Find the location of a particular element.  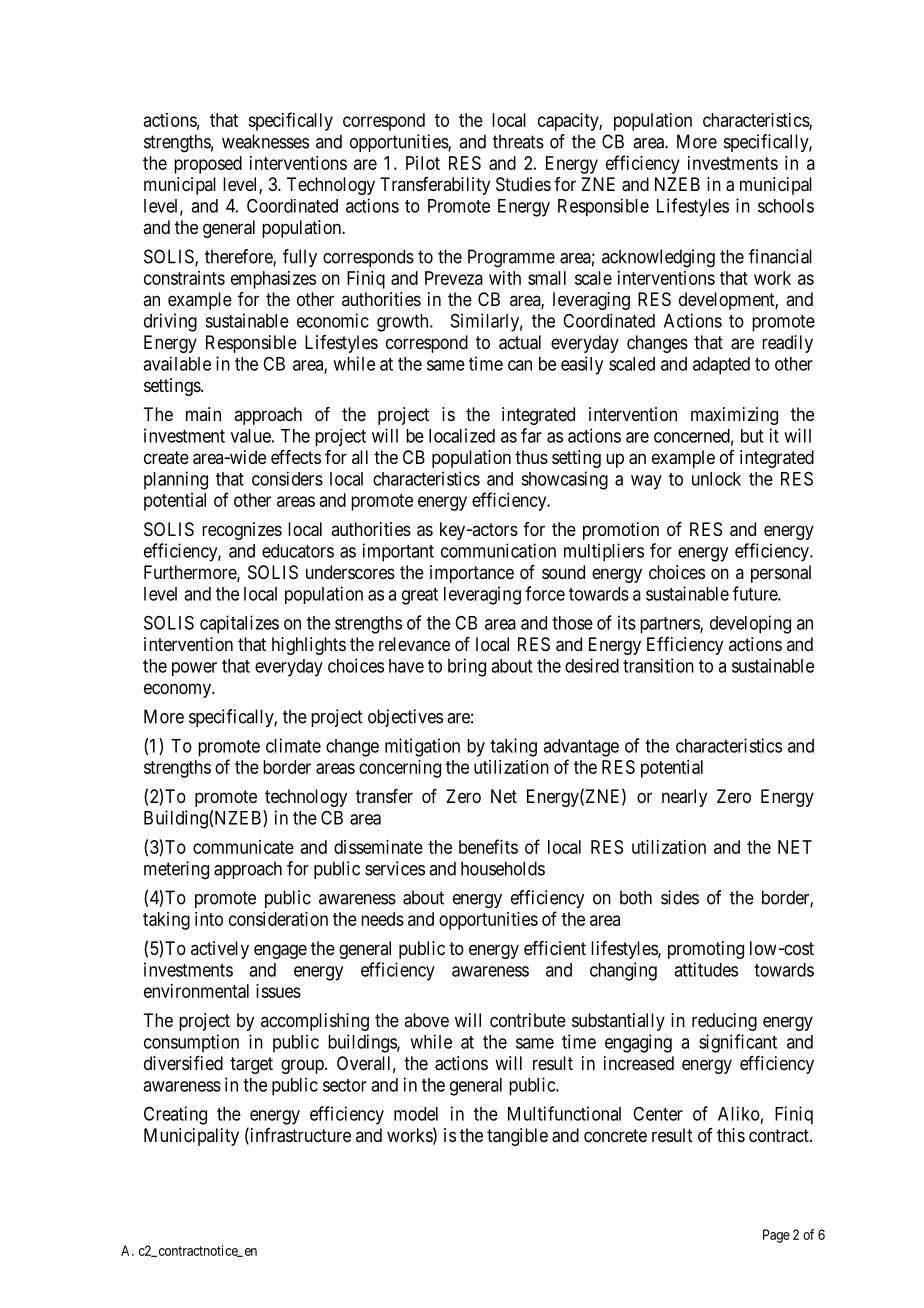

proposed is located at coordinates (208, 165).
